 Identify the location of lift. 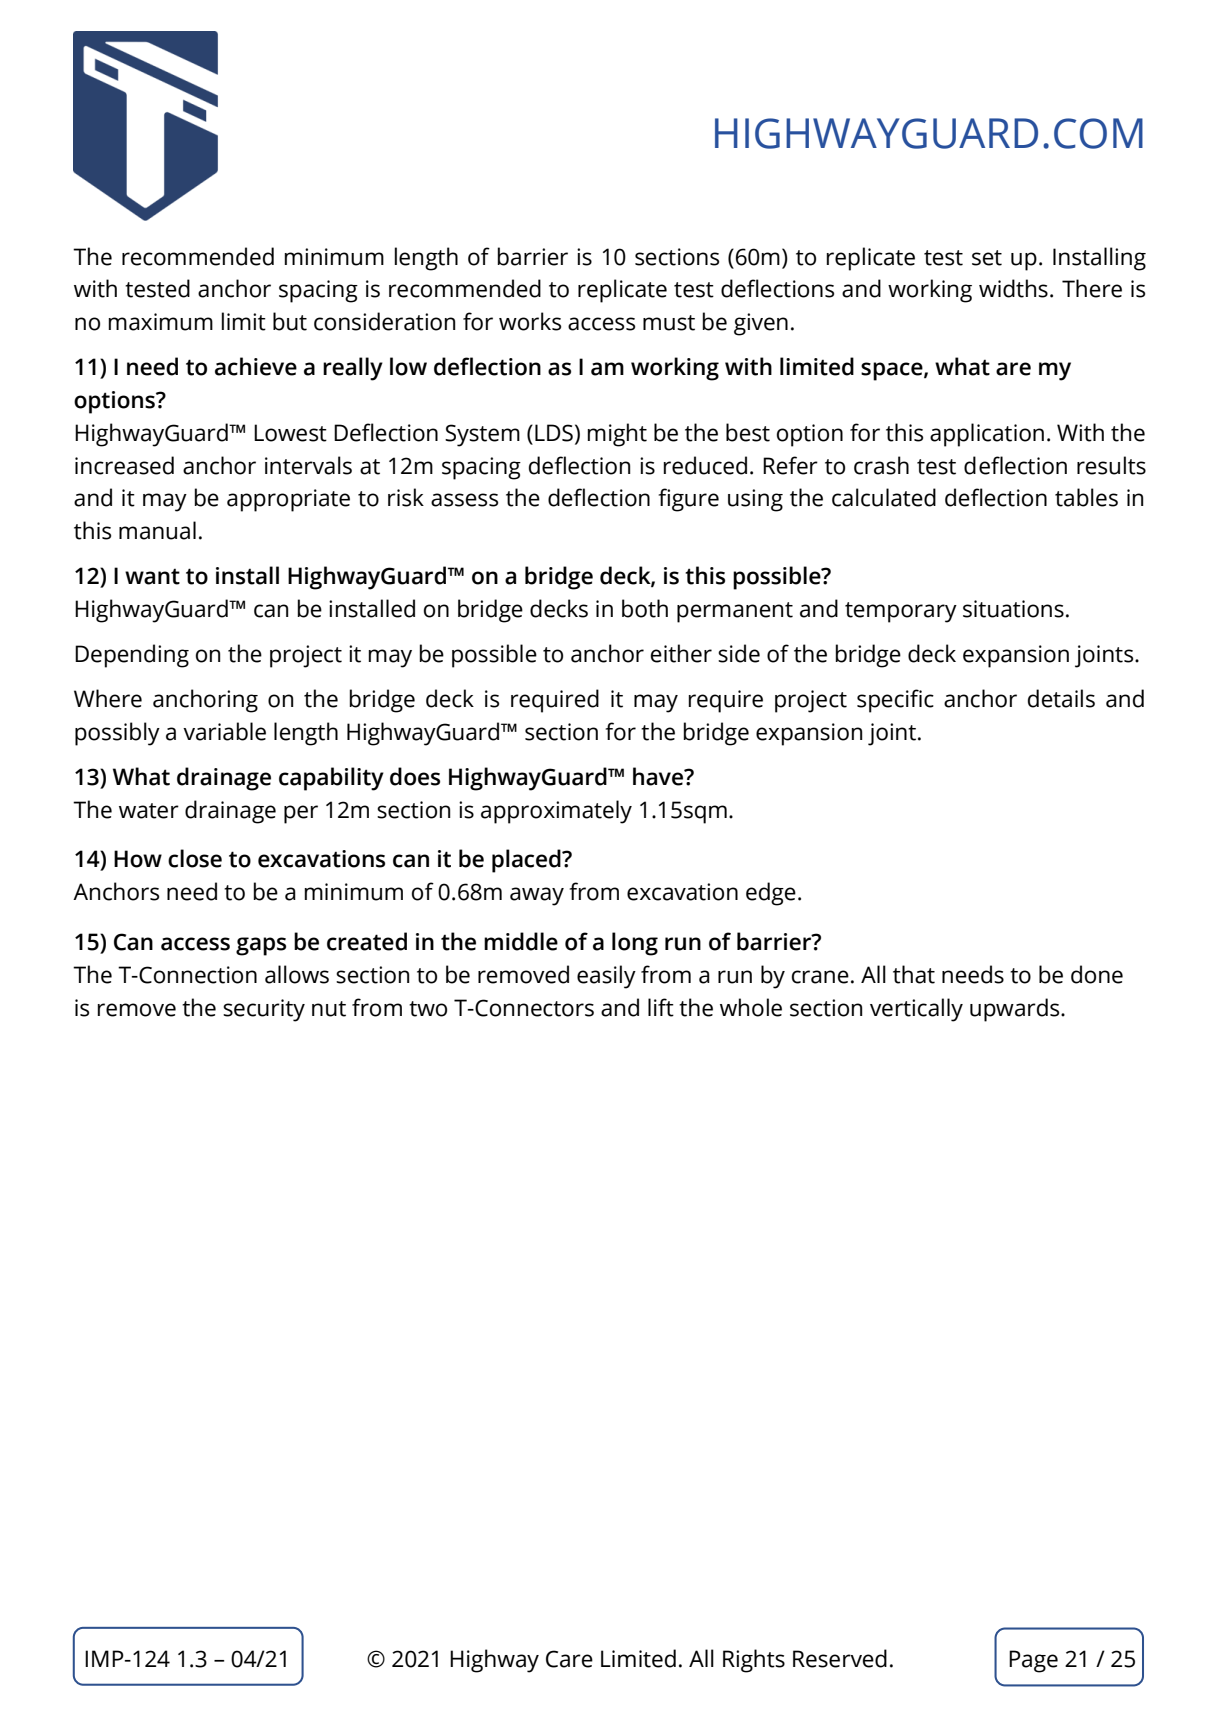
(661, 1007).
